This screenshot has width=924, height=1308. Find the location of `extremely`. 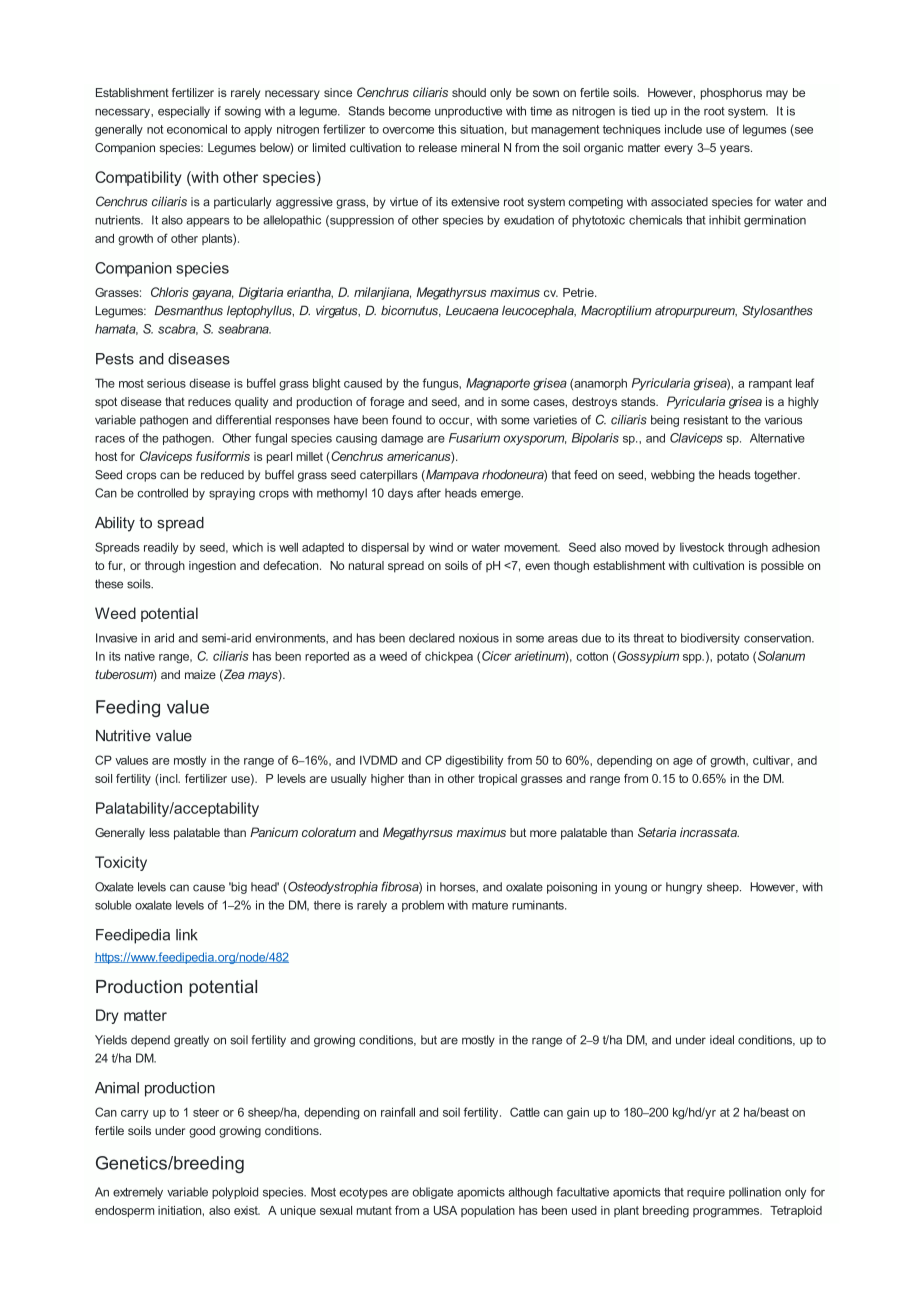

extremely is located at coordinates (138, 1193).
